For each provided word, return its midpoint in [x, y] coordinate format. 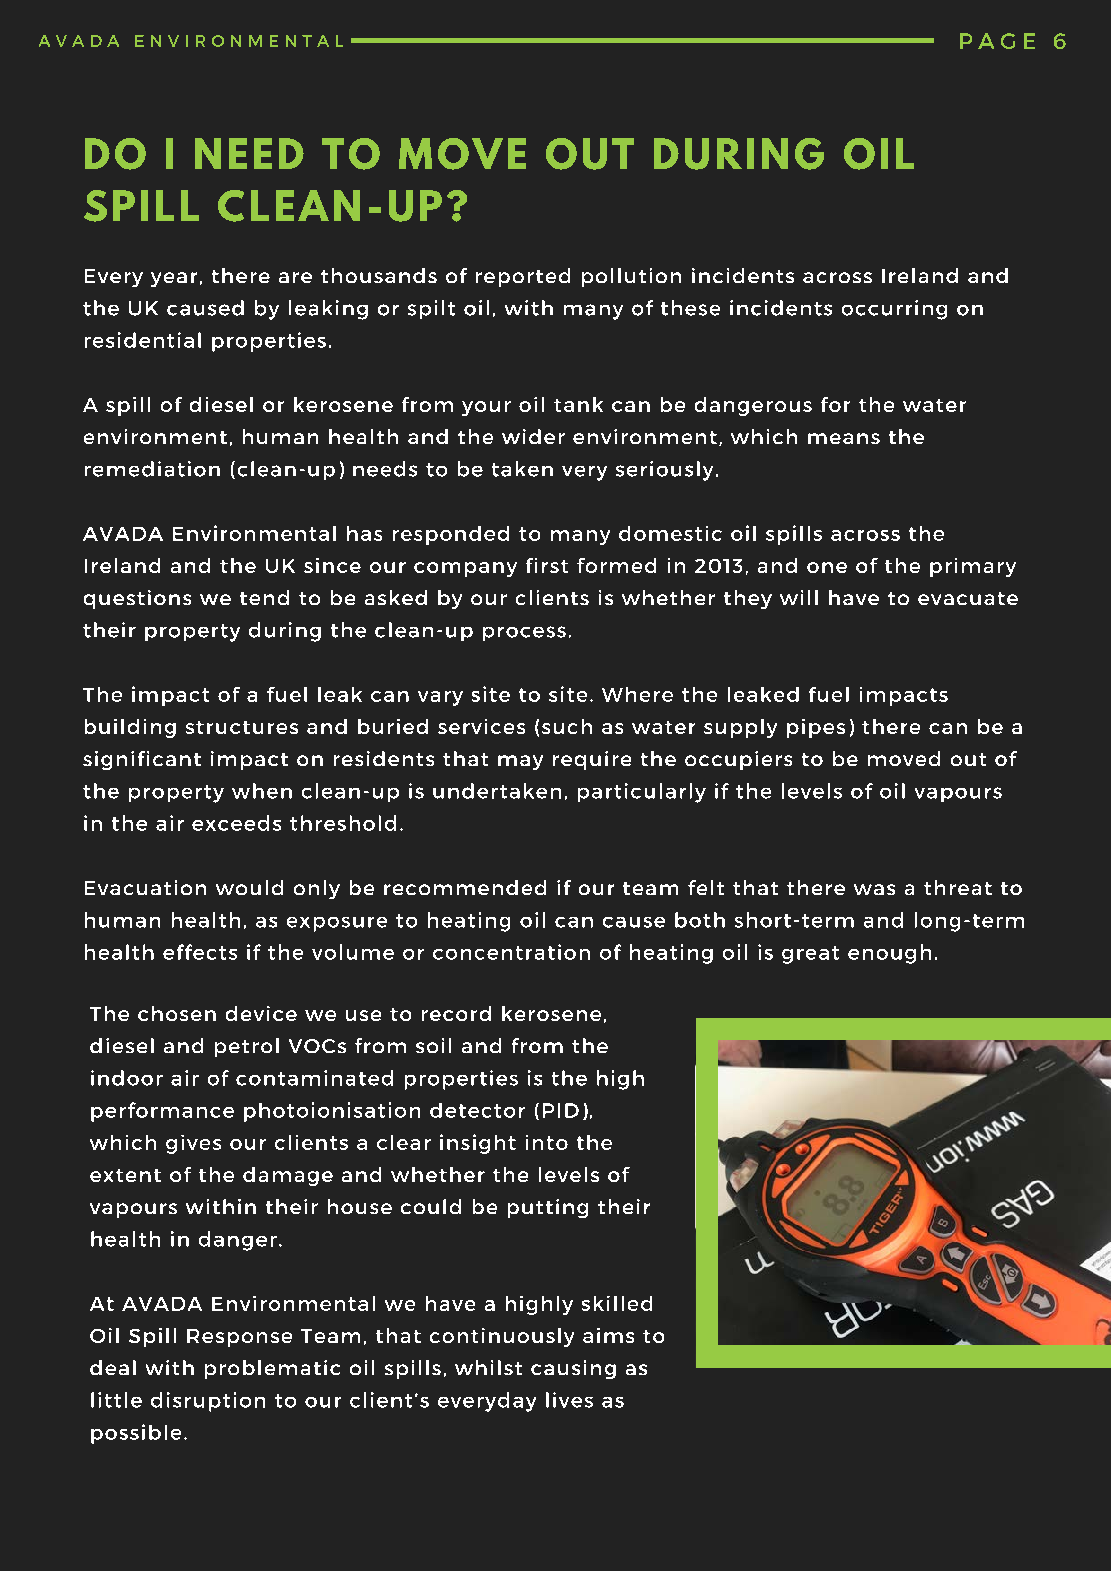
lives [569, 1400]
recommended [465, 887]
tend [264, 597]
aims [608, 1335]
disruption [208, 1402]
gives [193, 1144]
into [547, 1142]
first [547, 565]
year [174, 279]
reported [523, 277]
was [874, 889]
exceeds [236, 823]
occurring [894, 310]
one [827, 567]
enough [889, 954]
